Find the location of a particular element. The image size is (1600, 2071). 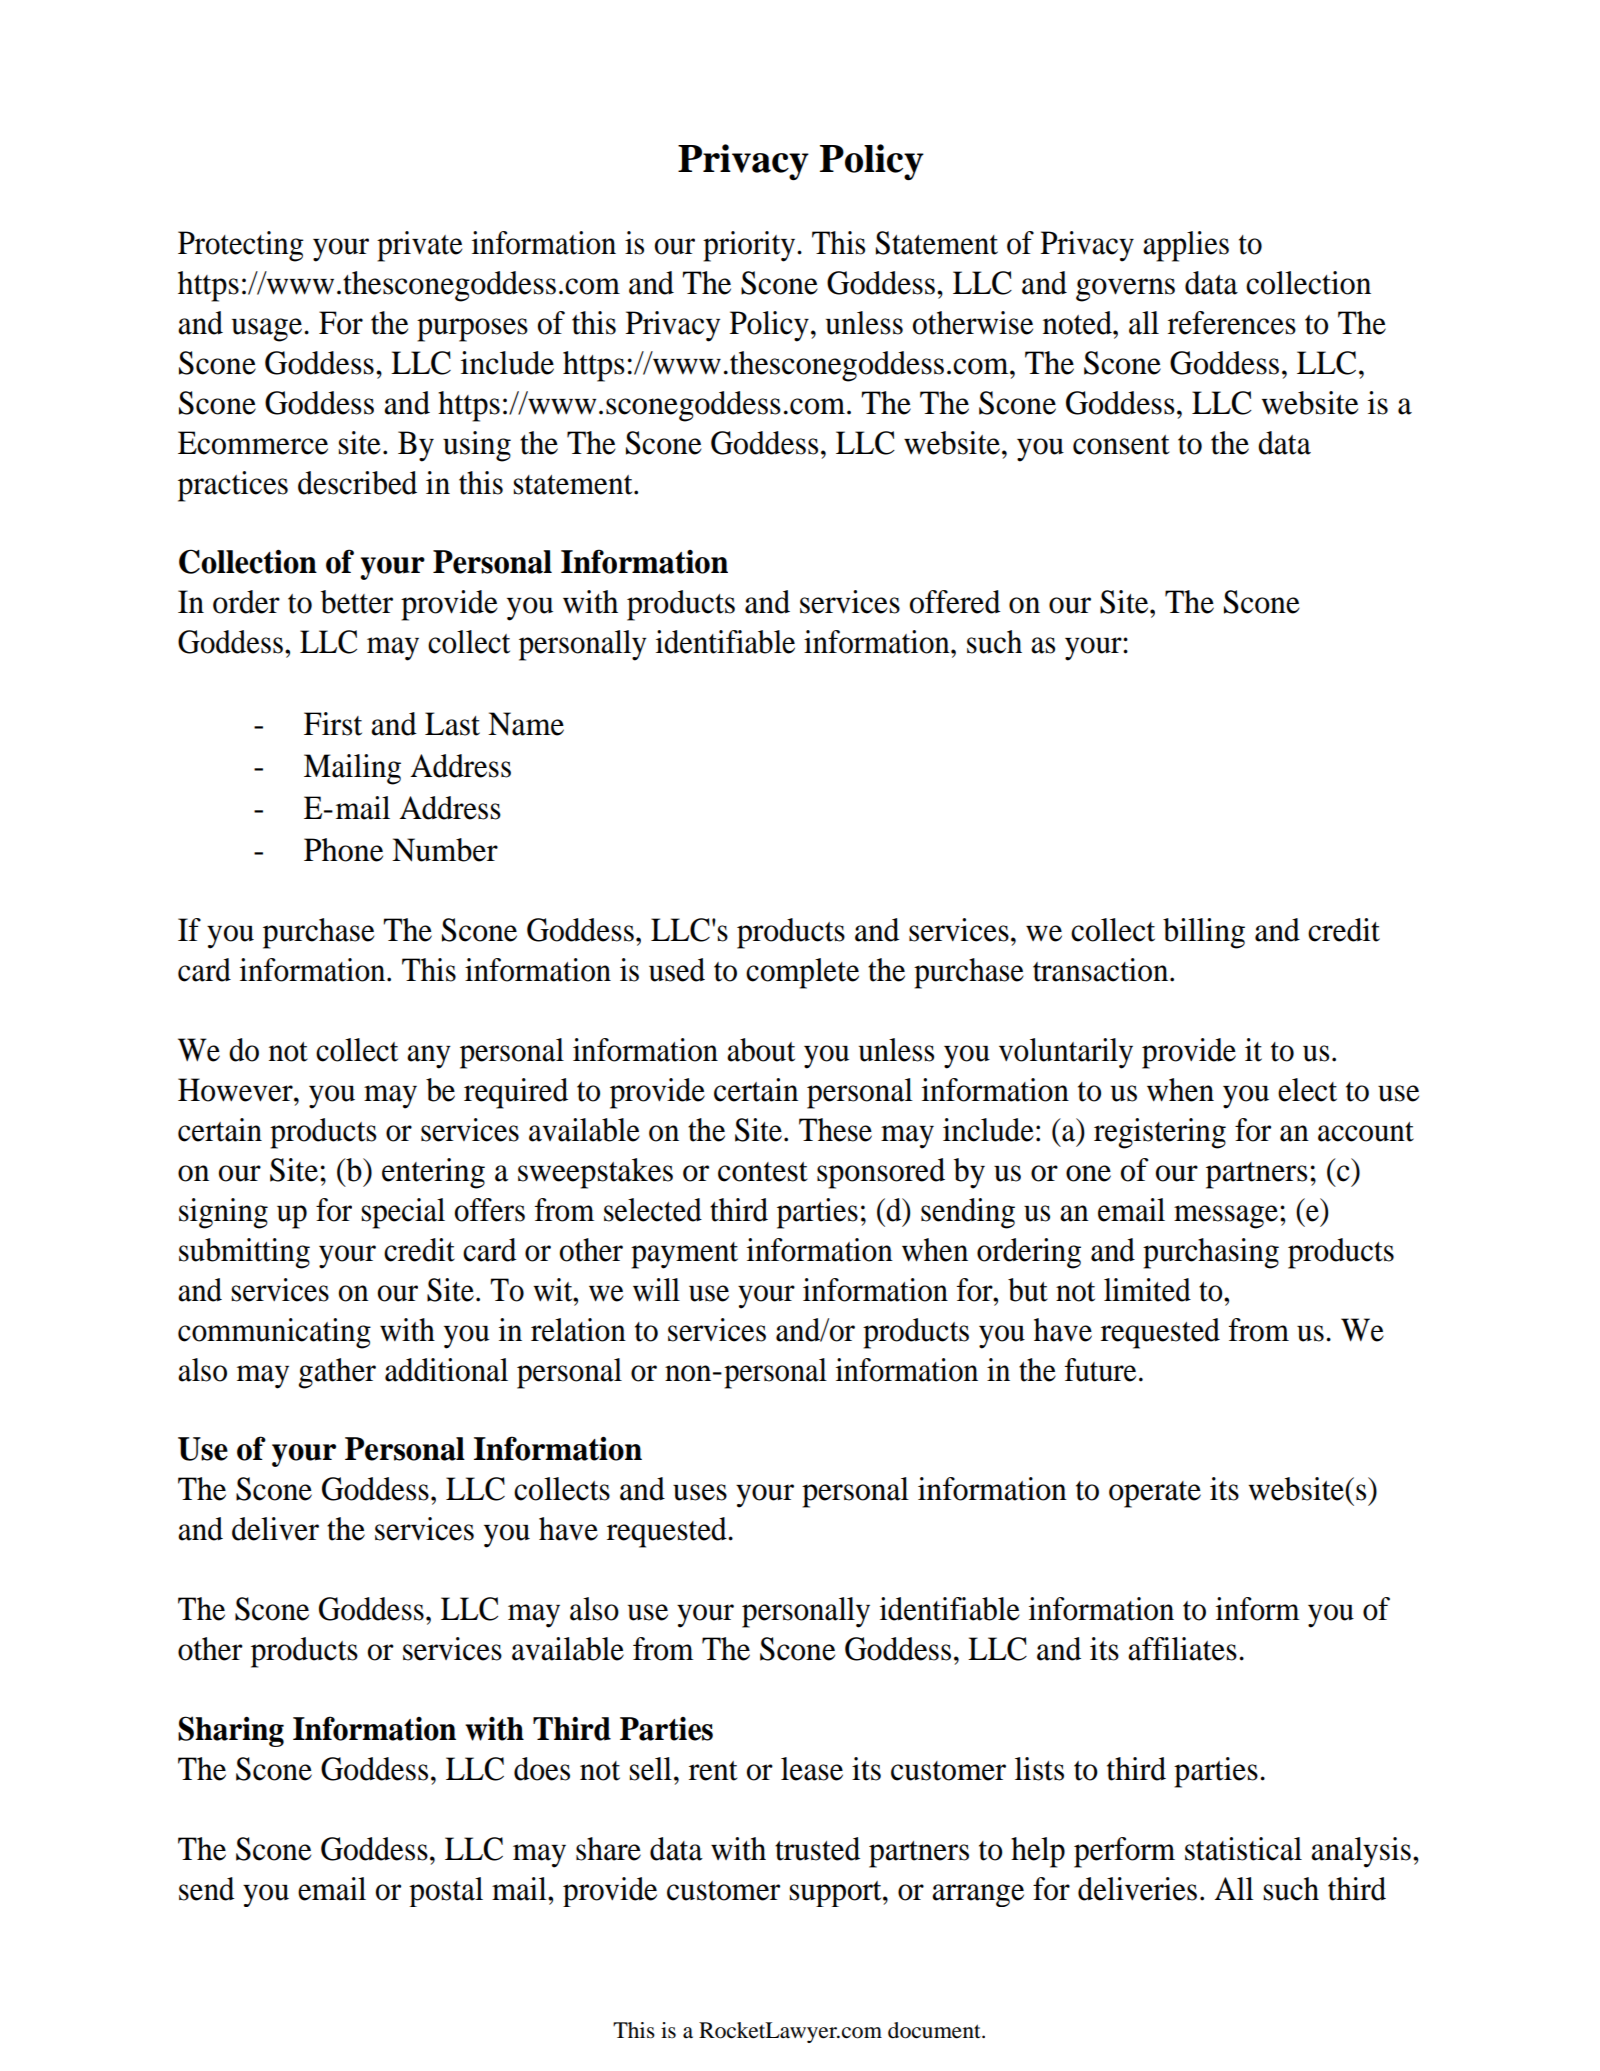

references is located at coordinates (1232, 323).
